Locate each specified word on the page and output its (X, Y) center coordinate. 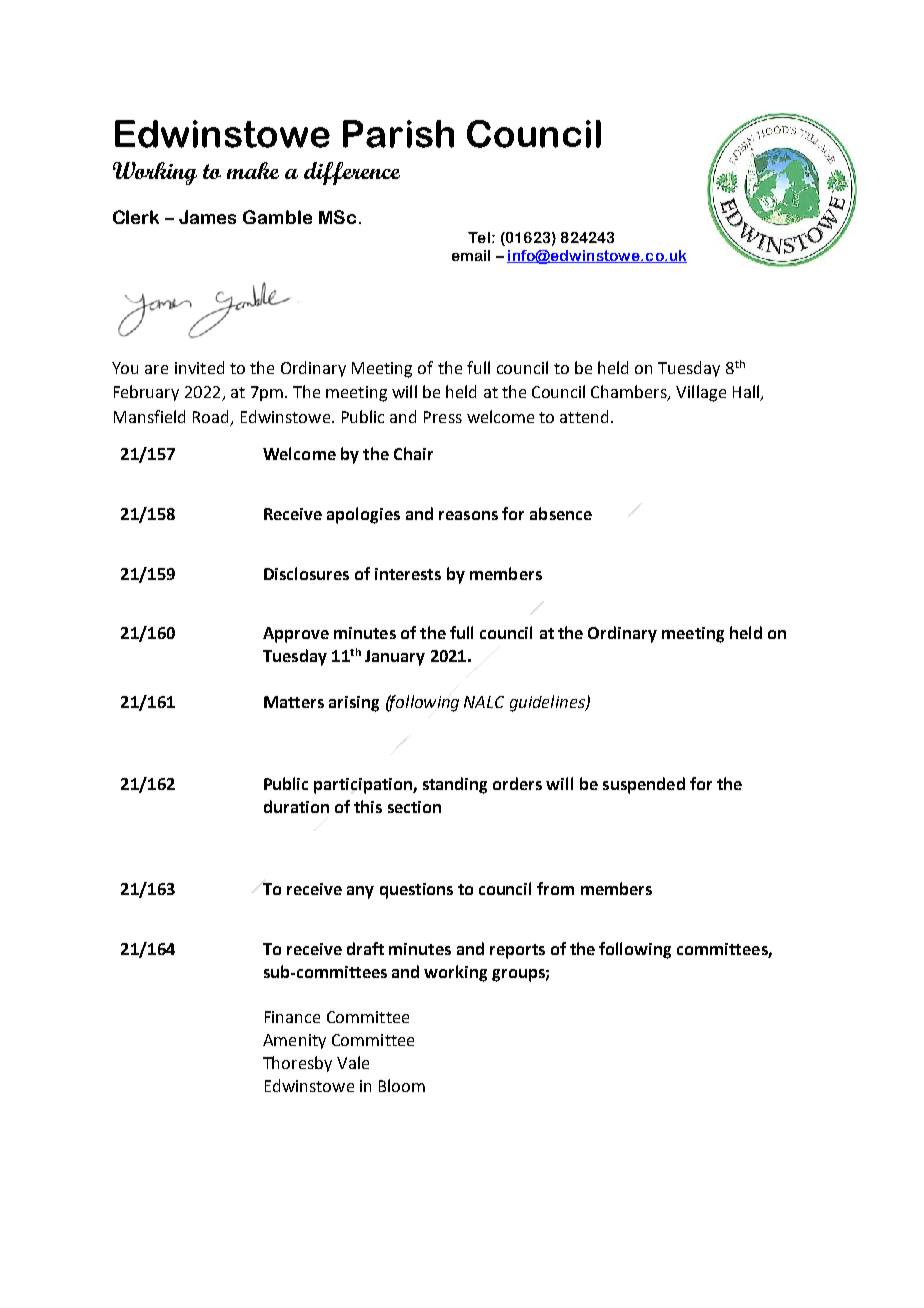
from (555, 888)
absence (561, 513)
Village (701, 393)
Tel (479, 237)
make (253, 170)
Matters (294, 702)
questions (416, 891)
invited (199, 367)
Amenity (294, 1041)
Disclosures (306, 573)
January (395, 658)
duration (296, 806)
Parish (398, 134)
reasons (468, 515)
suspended (644, 785)
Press (443, 417)
